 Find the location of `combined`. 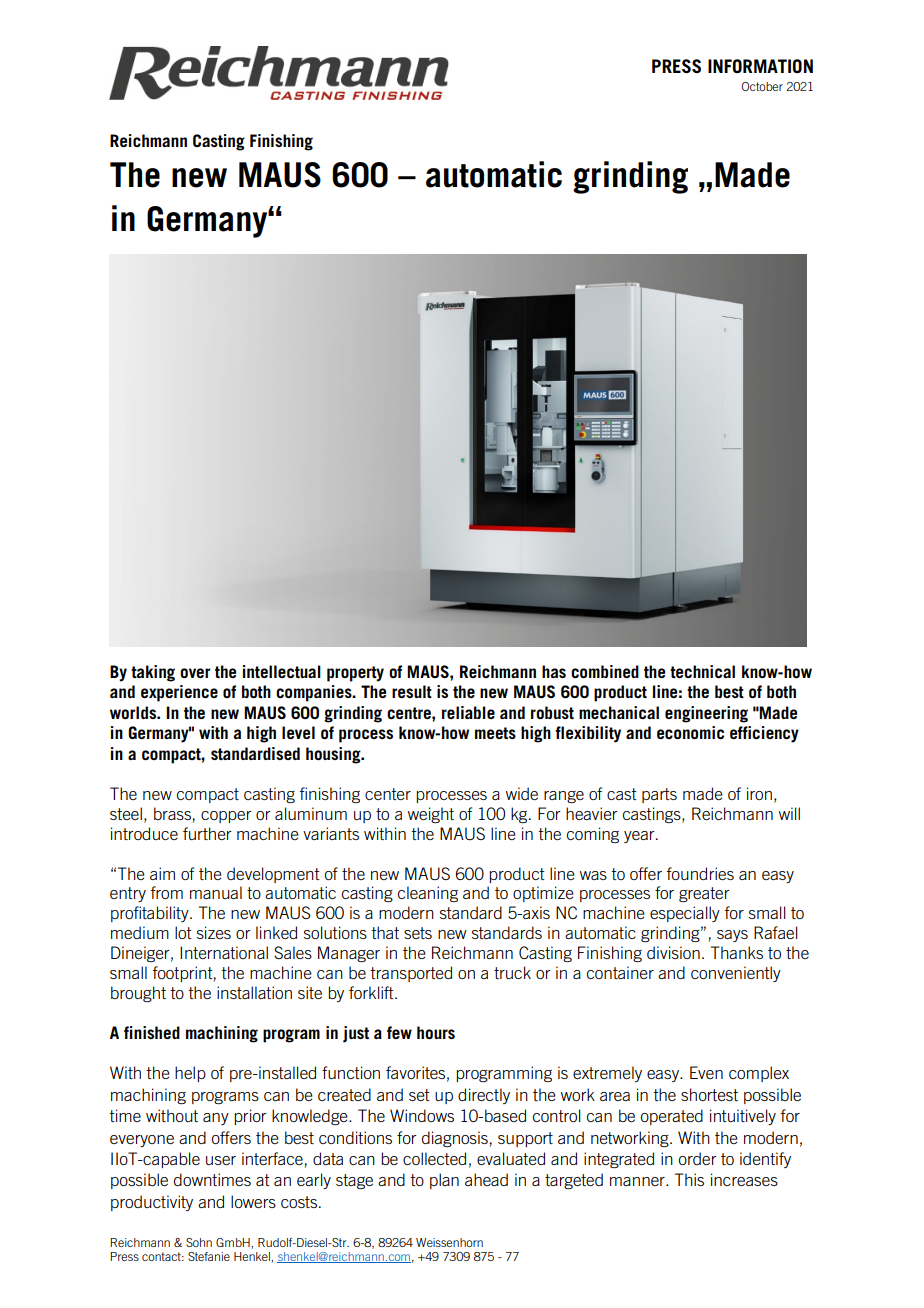

combined is located at coordinates (605, 671).
